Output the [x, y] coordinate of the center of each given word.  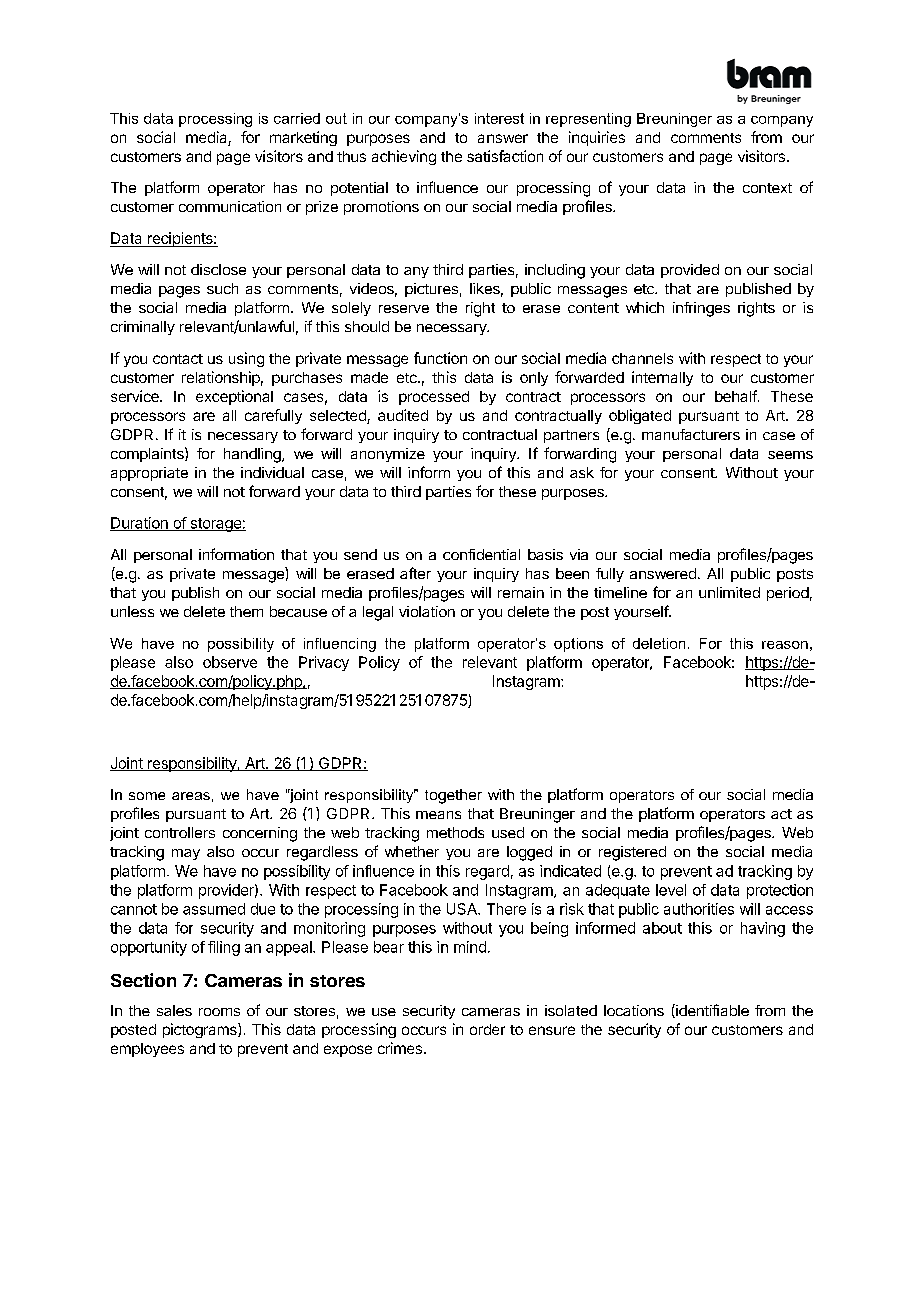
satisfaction [505, 156]
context [767, 188]
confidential [481, 554]
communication [230, 206]
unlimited [729, 592]
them [246, 611]
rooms [219, 1012]
